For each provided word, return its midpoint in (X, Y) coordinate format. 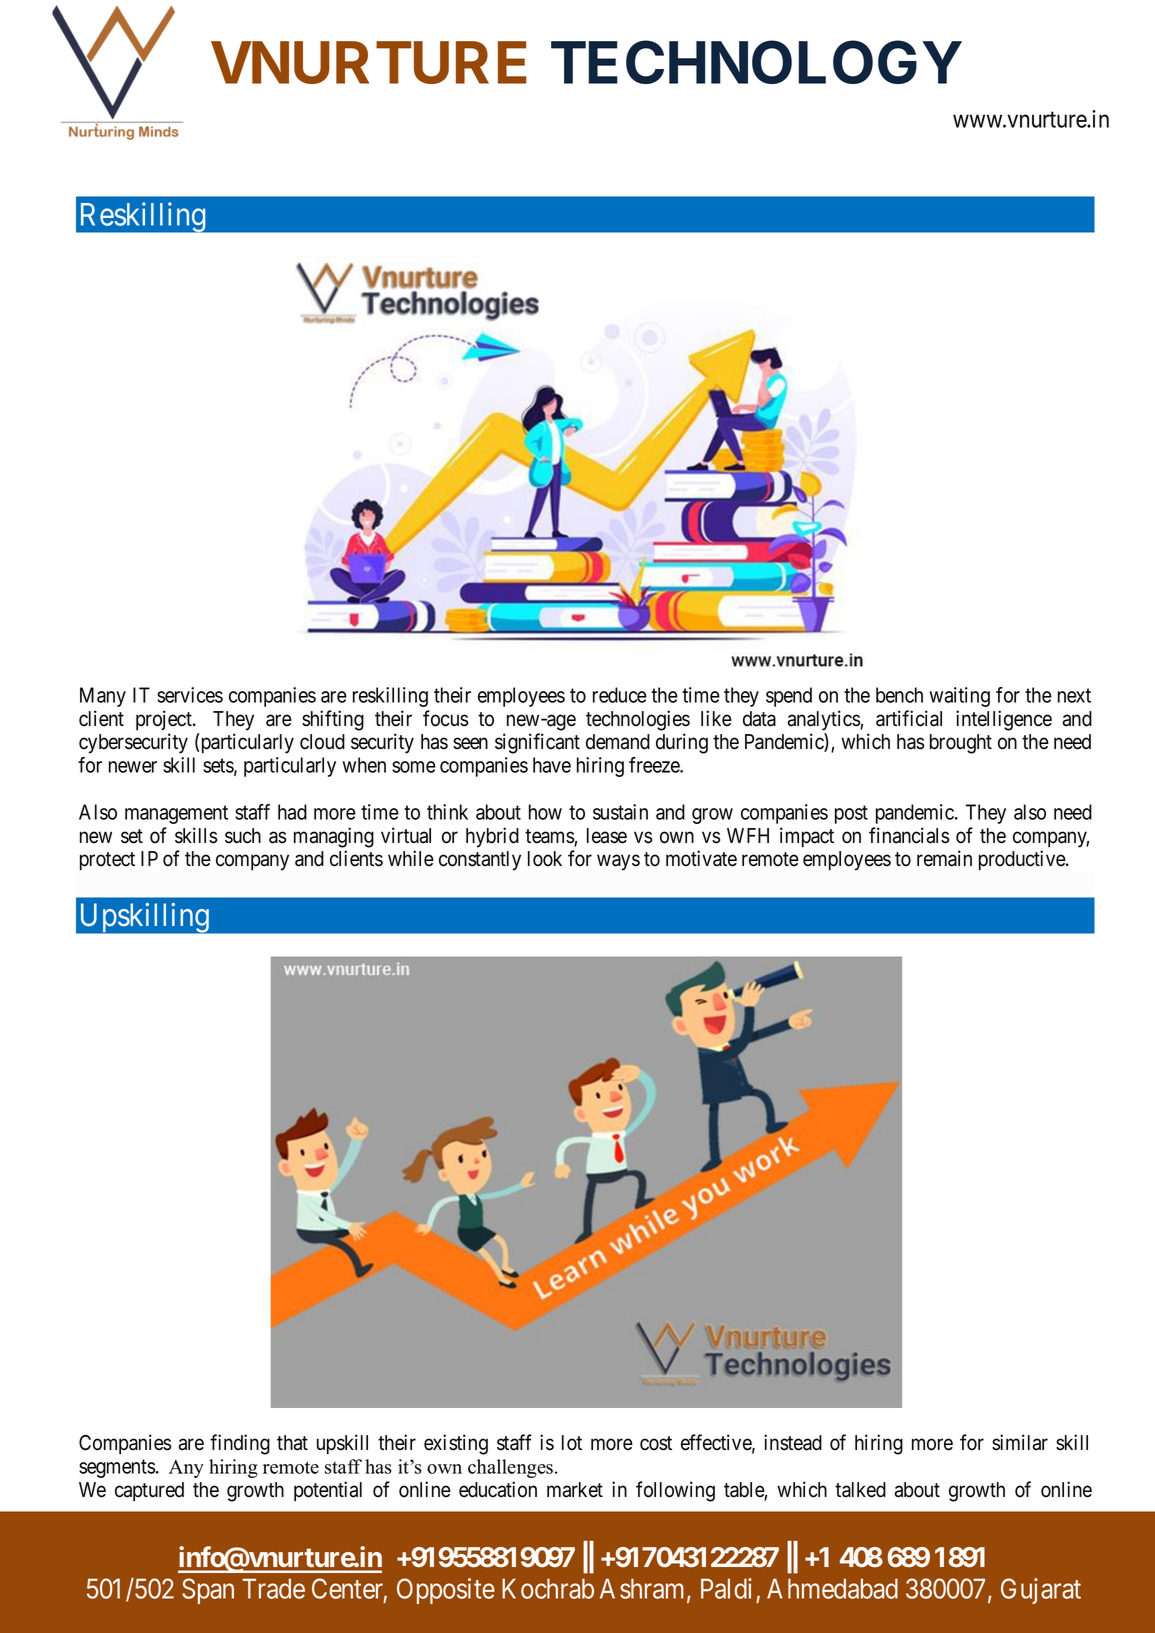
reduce (620, 695)
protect (107, 861)
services (190, 695)
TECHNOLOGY (756, 62)
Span (208, 1591)
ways (618, 863)
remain (944, 858)
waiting (959, 697)
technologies (638, 720)
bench (899, 695)
